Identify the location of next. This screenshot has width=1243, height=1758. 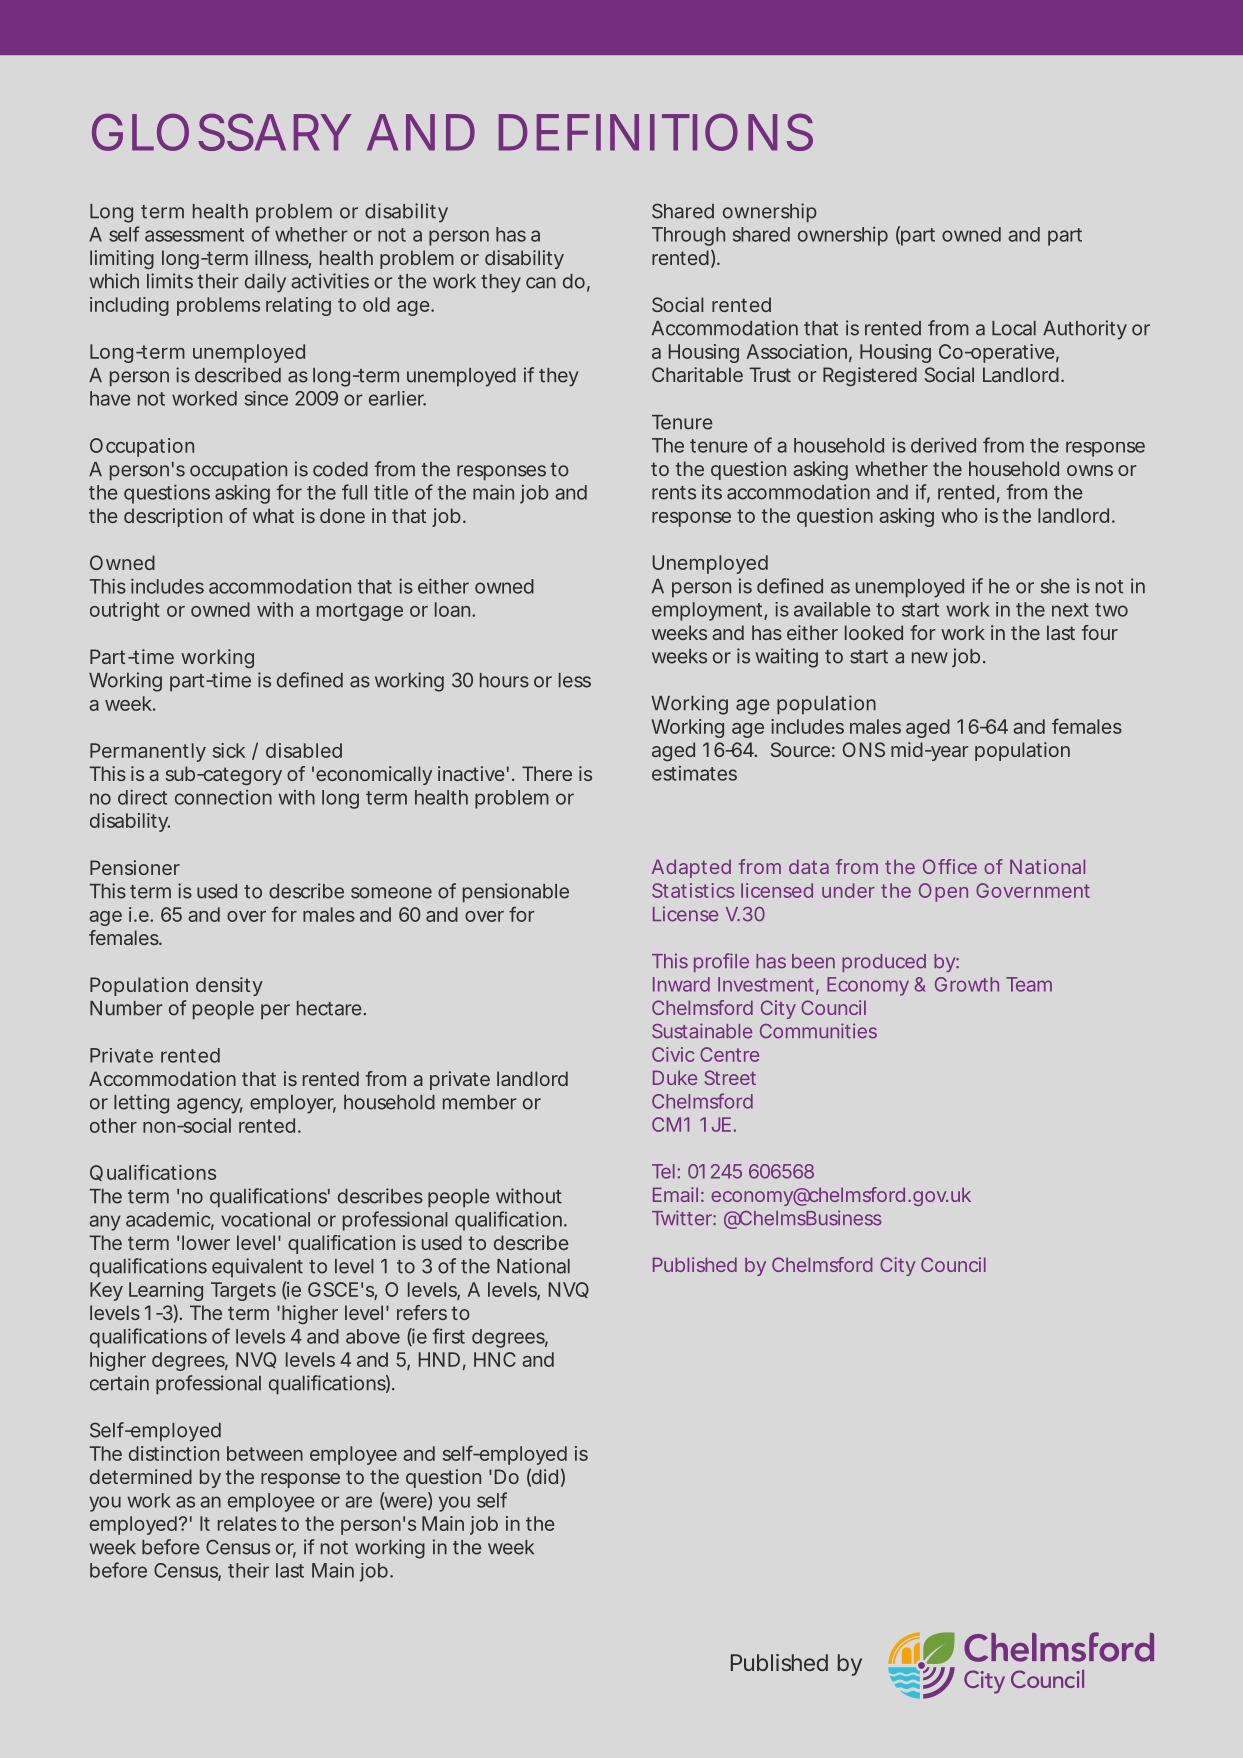
(1070, 610).
